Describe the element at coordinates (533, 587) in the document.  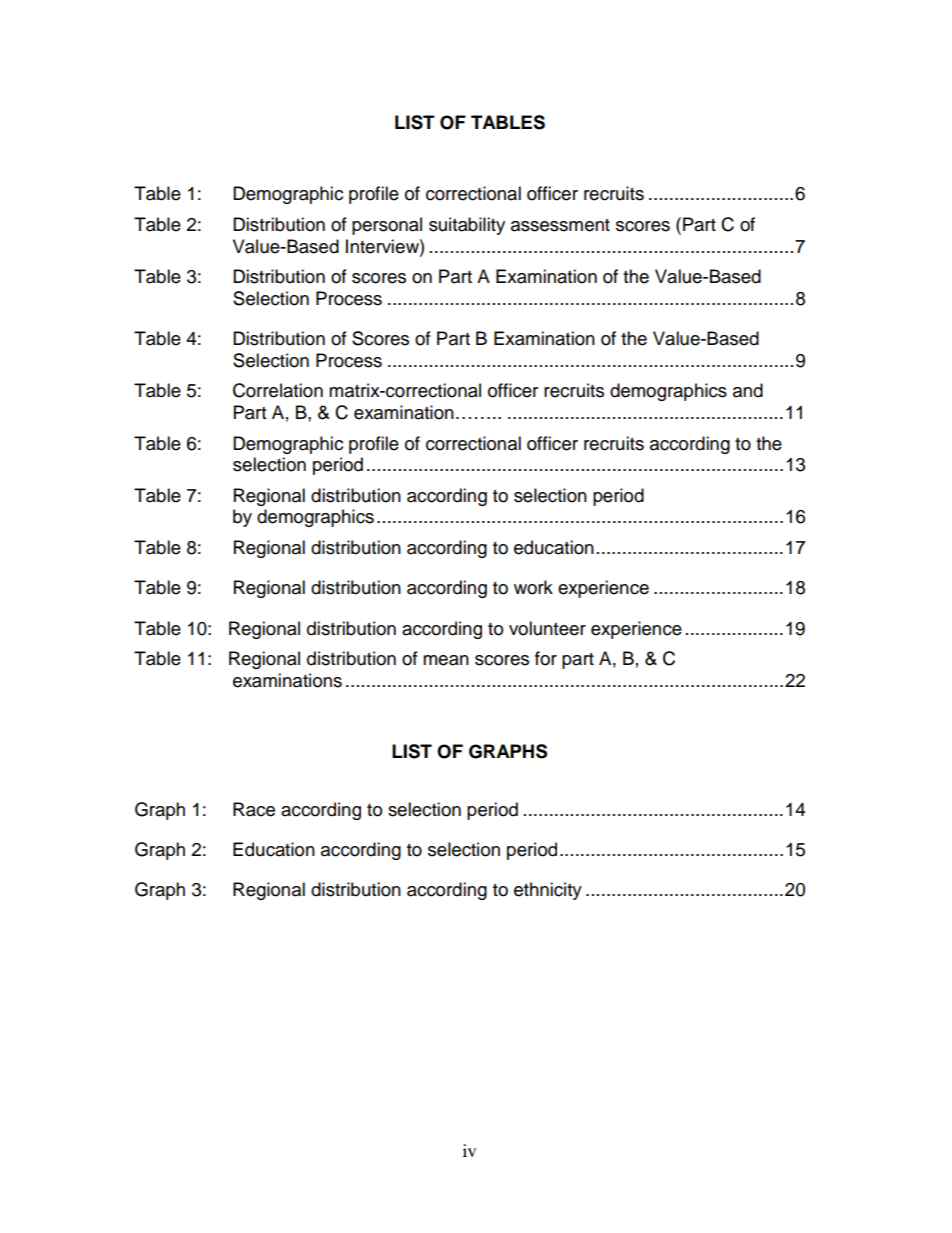
I see `work` at that location.
